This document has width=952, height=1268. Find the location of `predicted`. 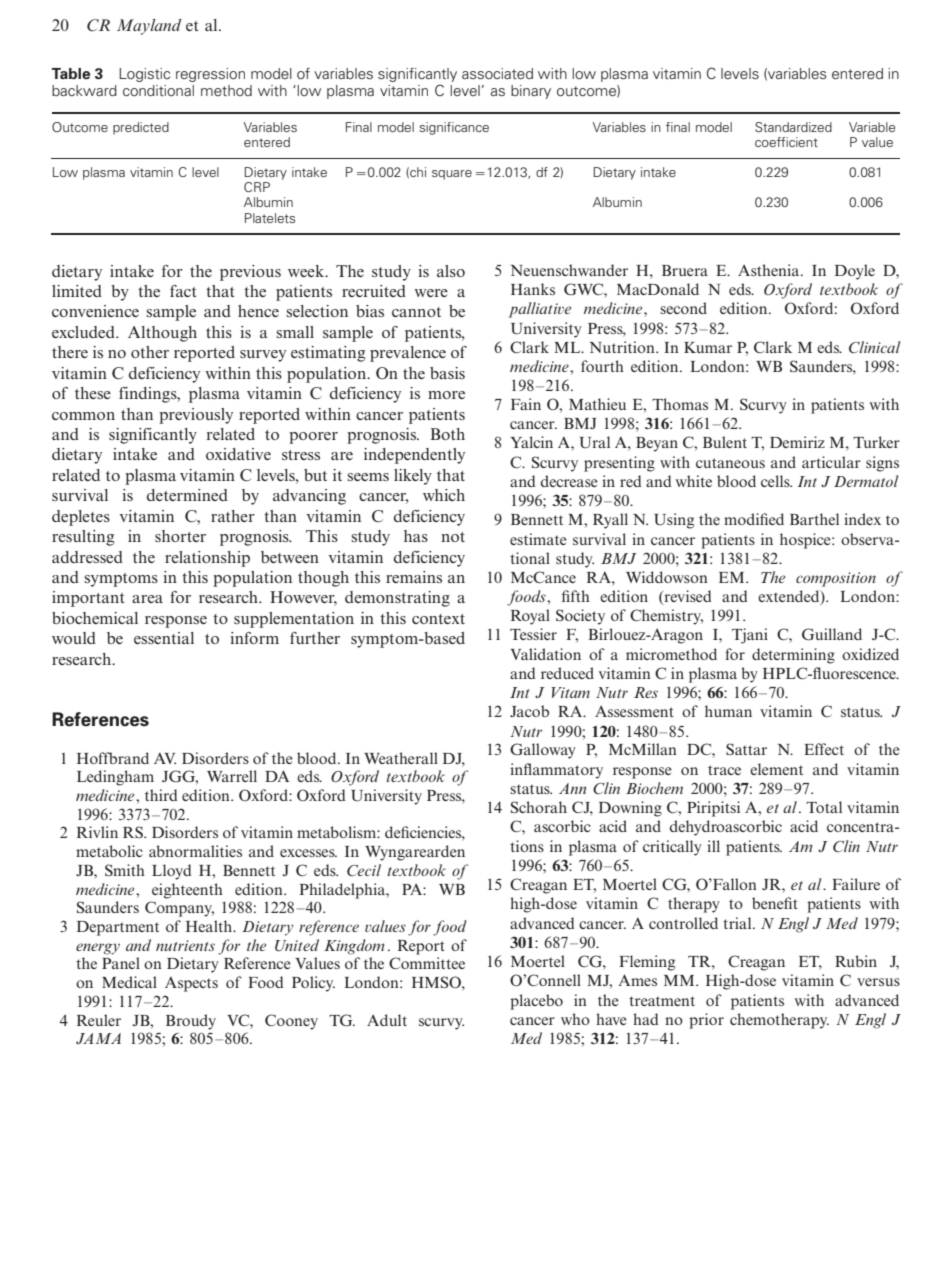

predicted is located at coordinates (141, 128).
